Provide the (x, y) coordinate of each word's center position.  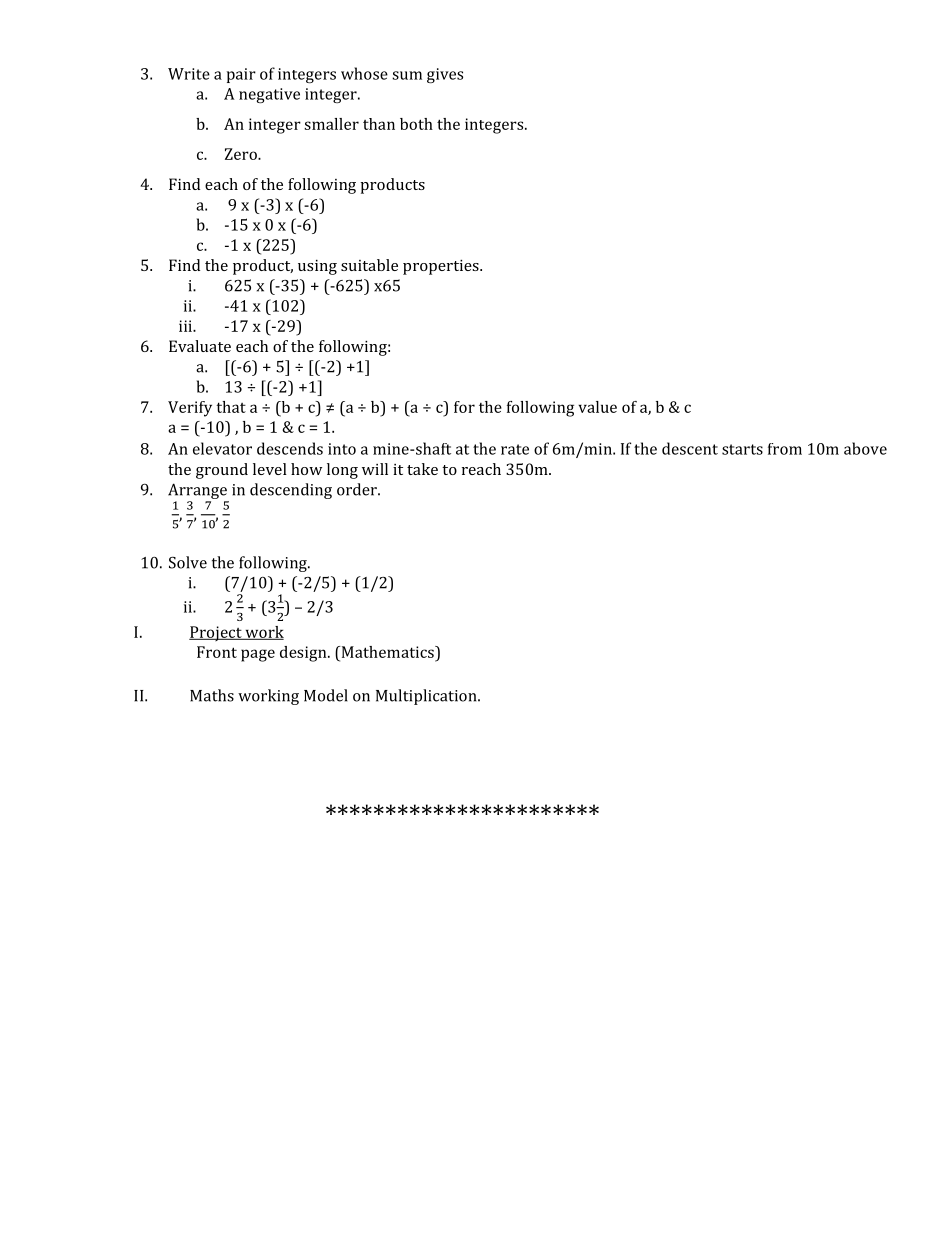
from (785, 449)
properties (442, 267)
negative (269, 95)
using (317, 267)
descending (291, 491)
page (258, 655)
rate (515, 449)
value (597, 407)
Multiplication (427, 697)
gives (445, 75)
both (416, 124)
